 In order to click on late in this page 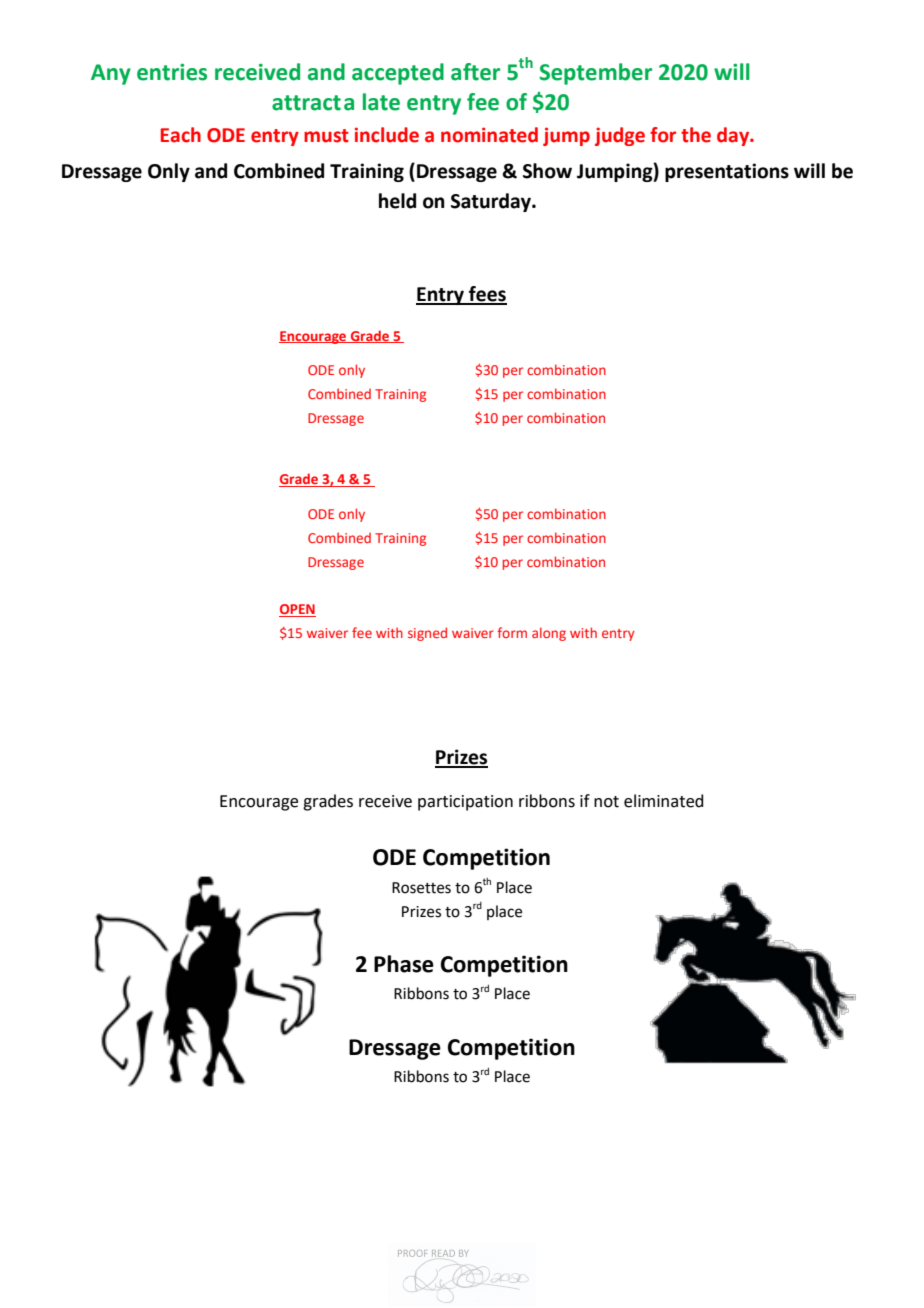, I will do `click(381, 102)`.
